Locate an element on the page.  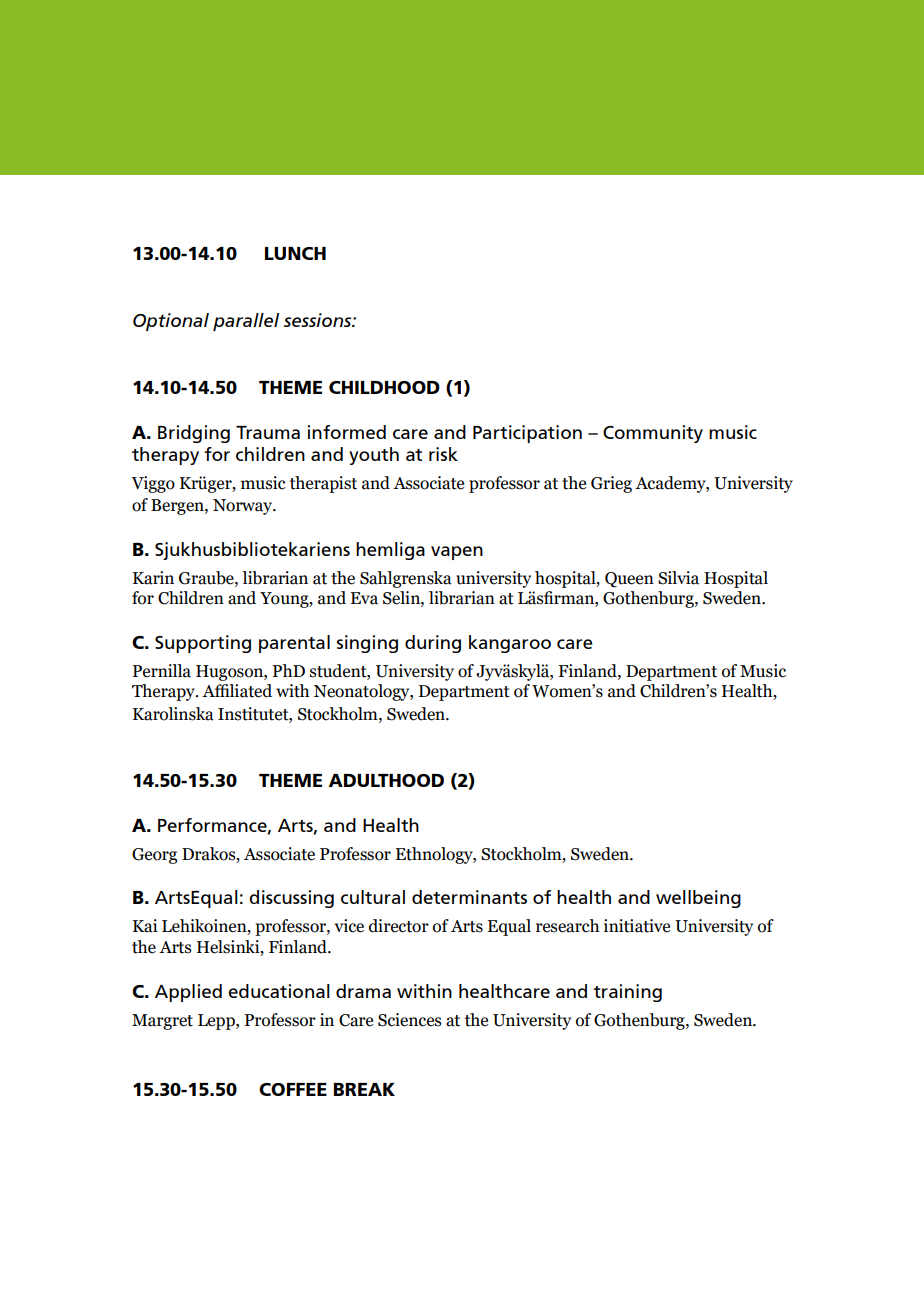
Margret is located at coordinates (162, 1022).
